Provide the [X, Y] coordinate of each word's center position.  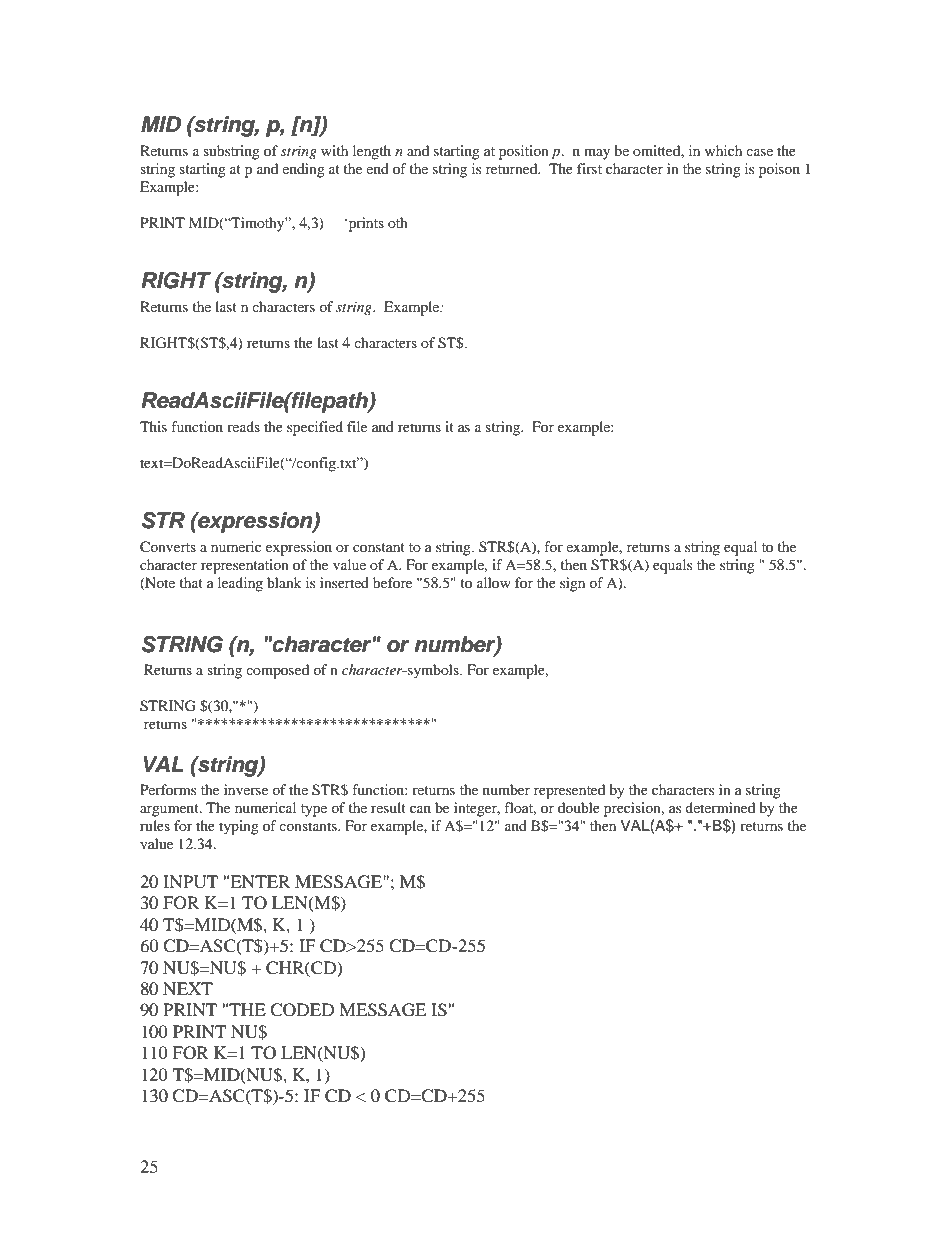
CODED [302, 1010]
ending [303, 170]
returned [513, 168]
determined [720, 807]
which [723, 150]
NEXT [188, 988]
